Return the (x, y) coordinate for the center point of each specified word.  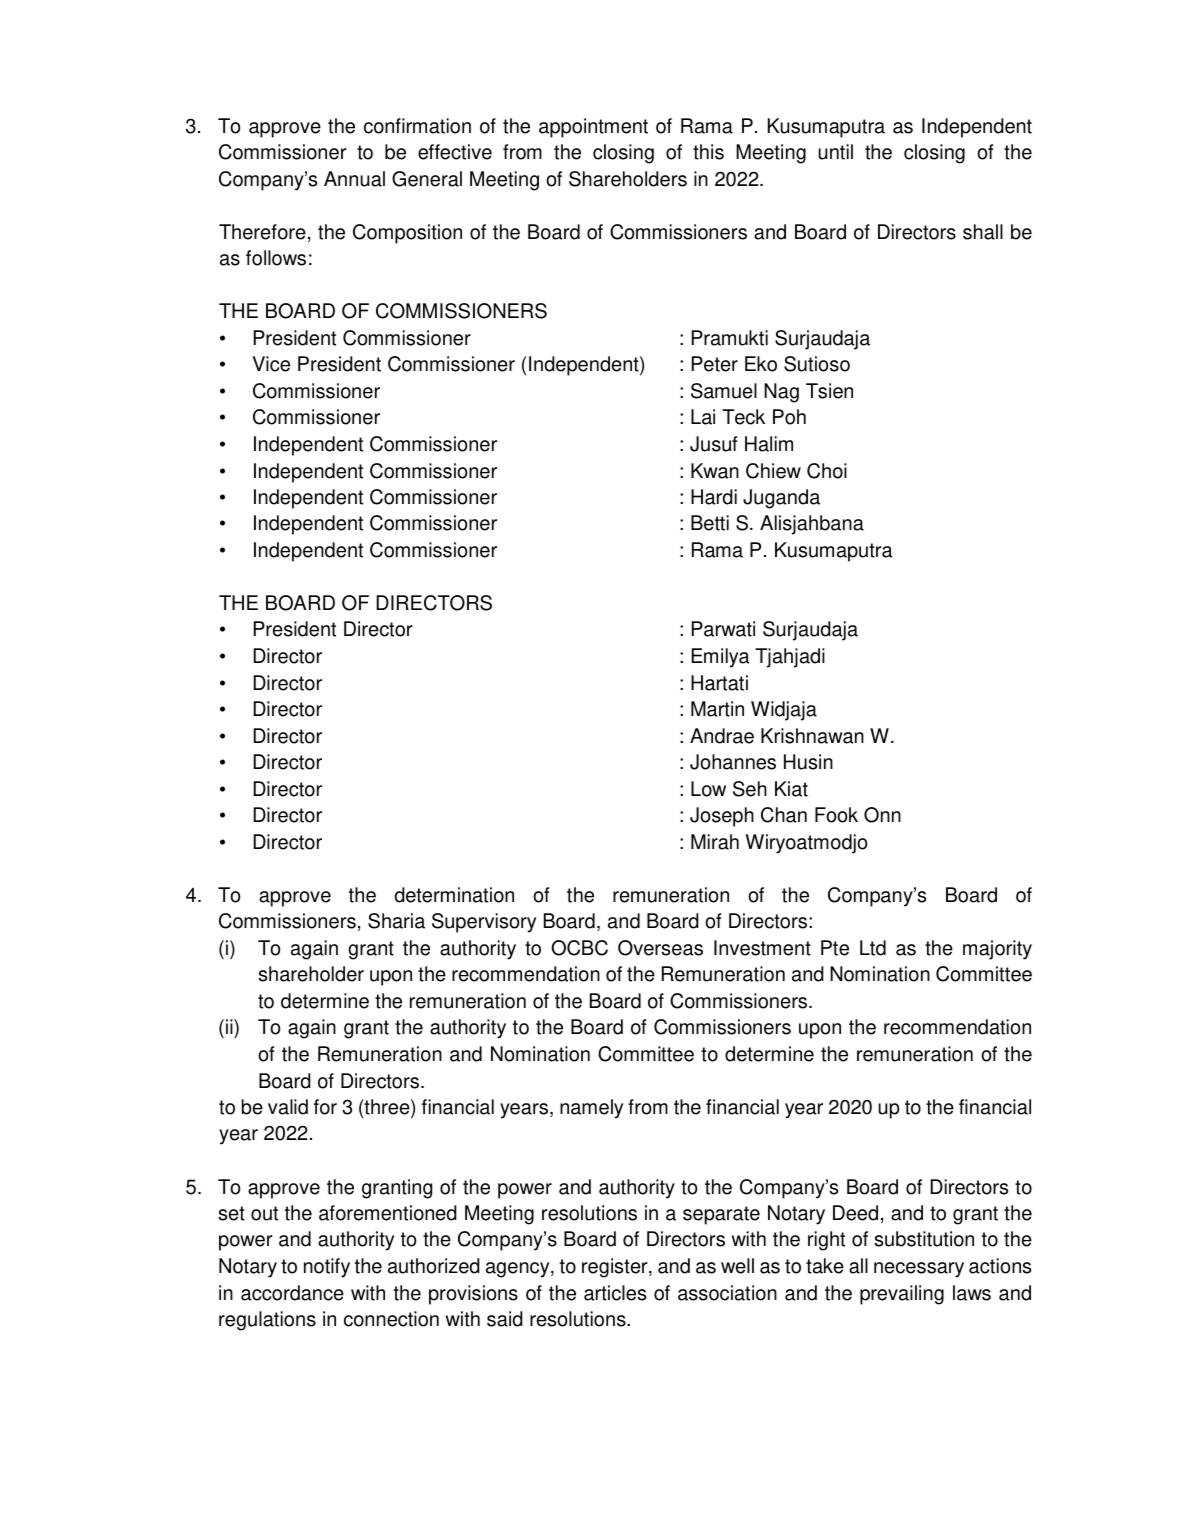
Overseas (660, 948)
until (835, 152)
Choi (827, 471)
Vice (271, 364)
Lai (703, 417)
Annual (354, 179)
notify (327, 1268)
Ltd (873, 948)
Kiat (791, 789)
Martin (717, 709)
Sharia (396, 921)
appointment (593, 128)
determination (454, 895)
